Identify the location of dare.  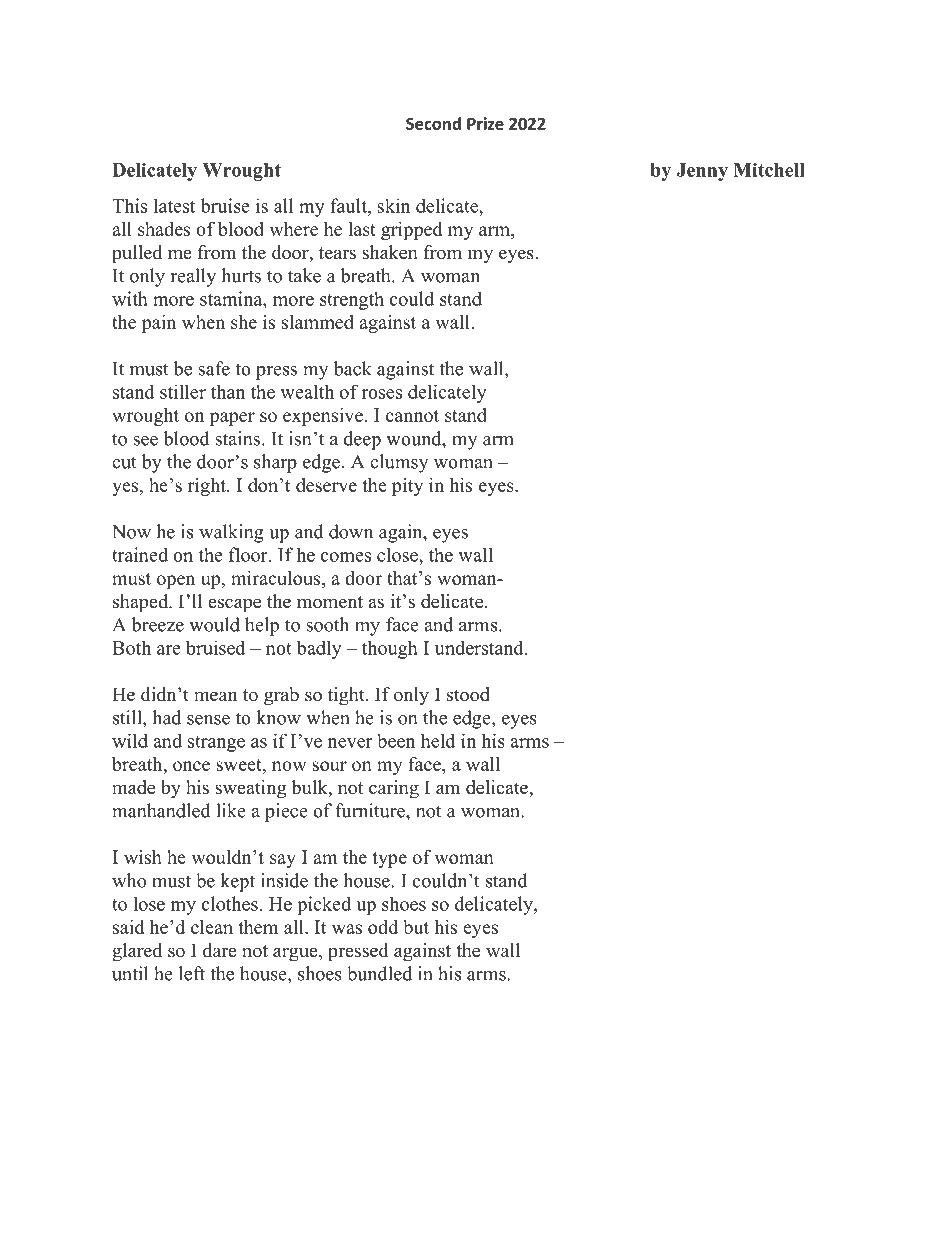
(220, 950).
